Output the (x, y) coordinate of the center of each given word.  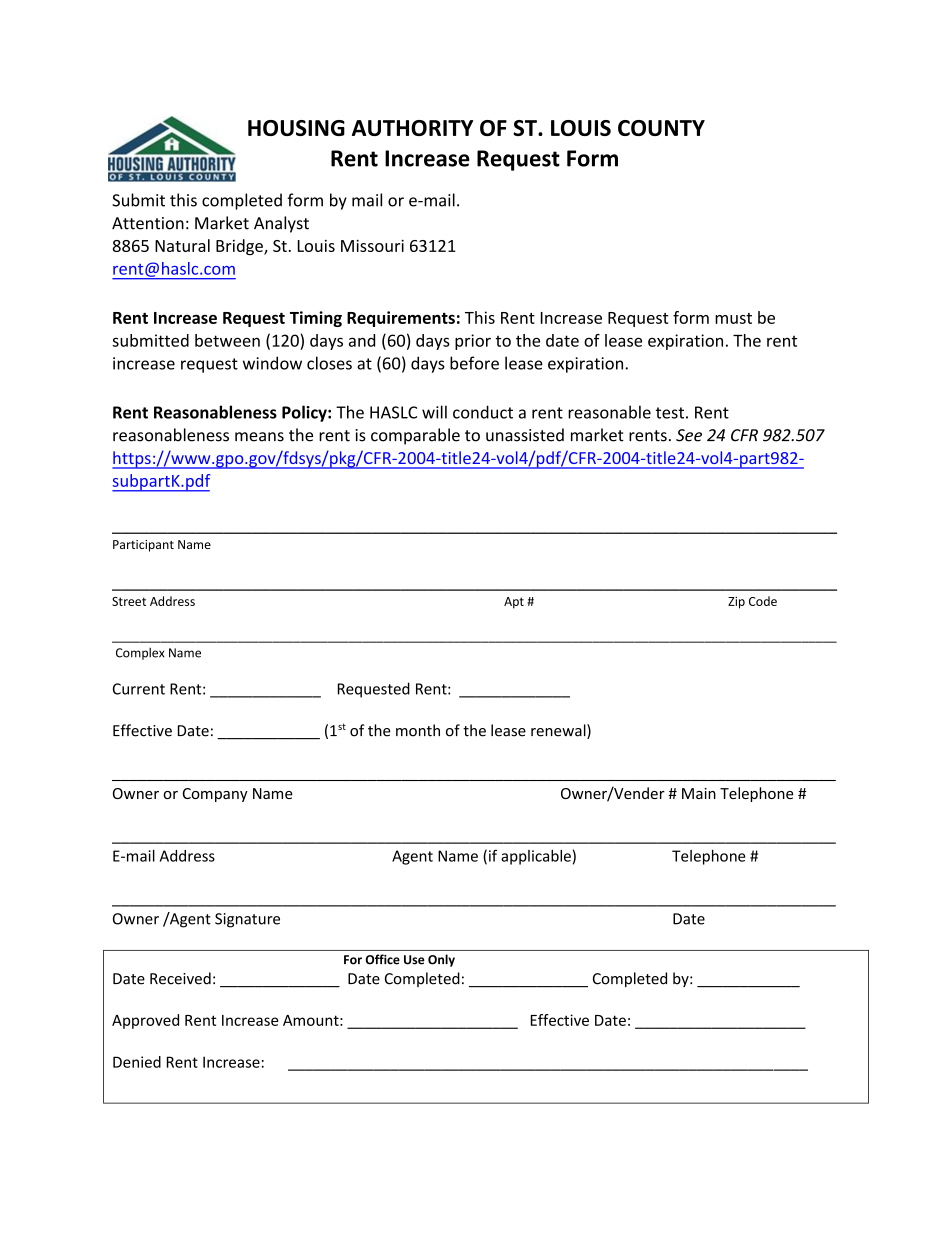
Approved (145, 1021)
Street (129, 601)
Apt (514, 603)
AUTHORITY (412, 128)
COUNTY (661, 128)
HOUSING (296, 128)
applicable (536, 857)
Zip (736, 603)
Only (441, 960)
